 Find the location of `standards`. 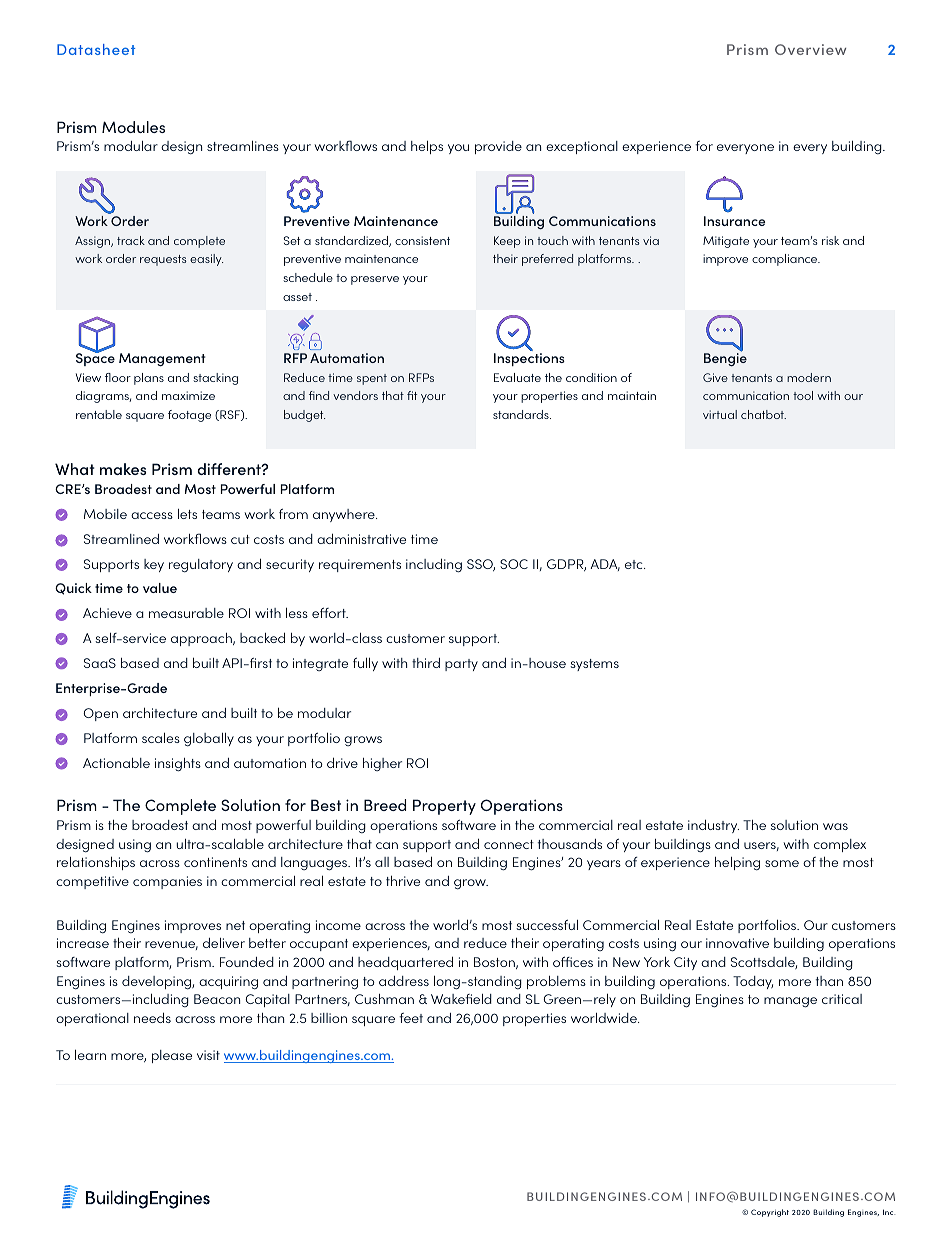

standards is located at coordinates (522, 414).
